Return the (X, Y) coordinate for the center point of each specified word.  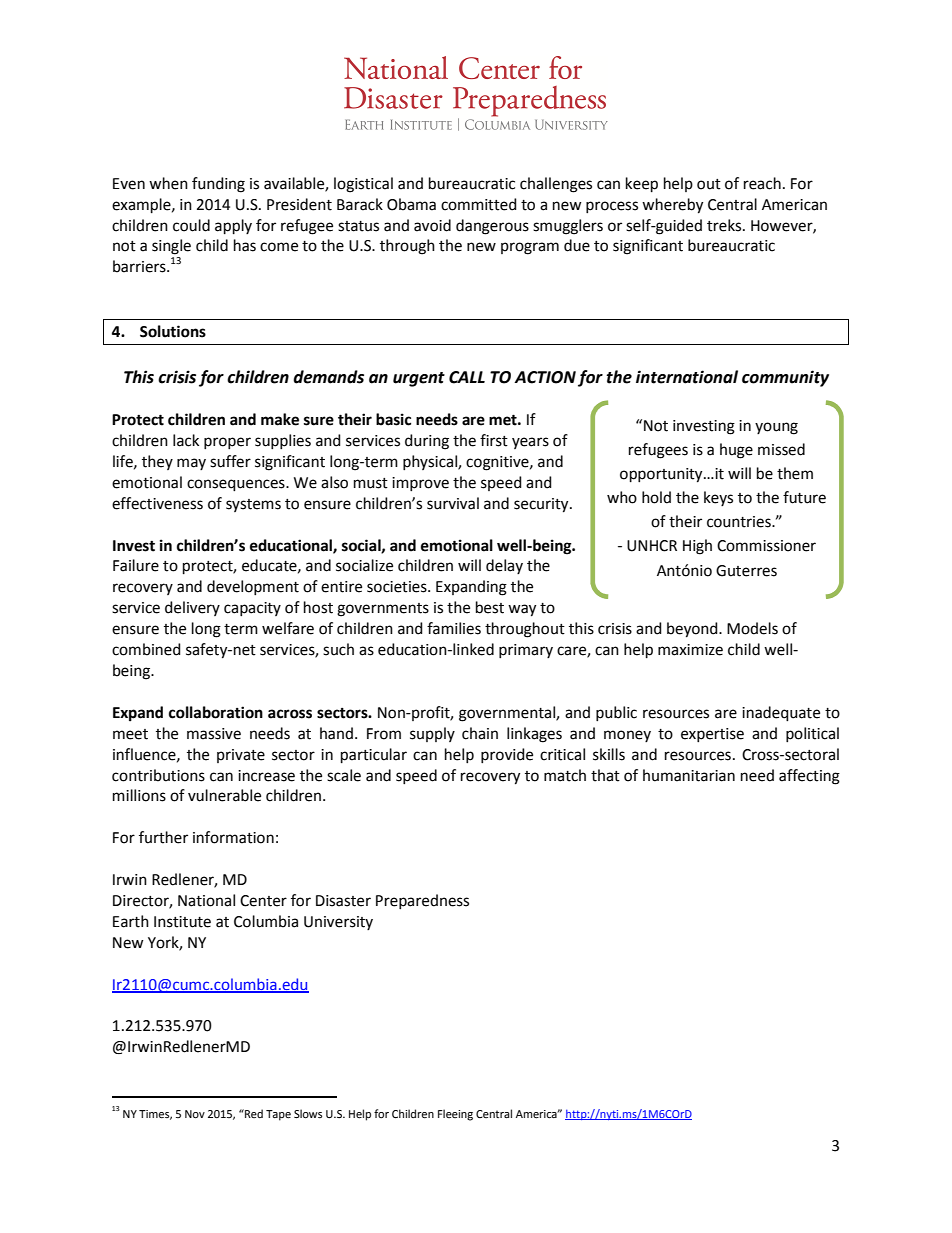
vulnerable (224, 795)
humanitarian (689, 775)
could (191, 225)
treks (725, 225)
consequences (237, 485)
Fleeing (455, 1115)
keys (718, 498)
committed (479, 204)
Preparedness (422, 901)
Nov (195, 1114)
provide (507, 755)
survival (453, 503)
